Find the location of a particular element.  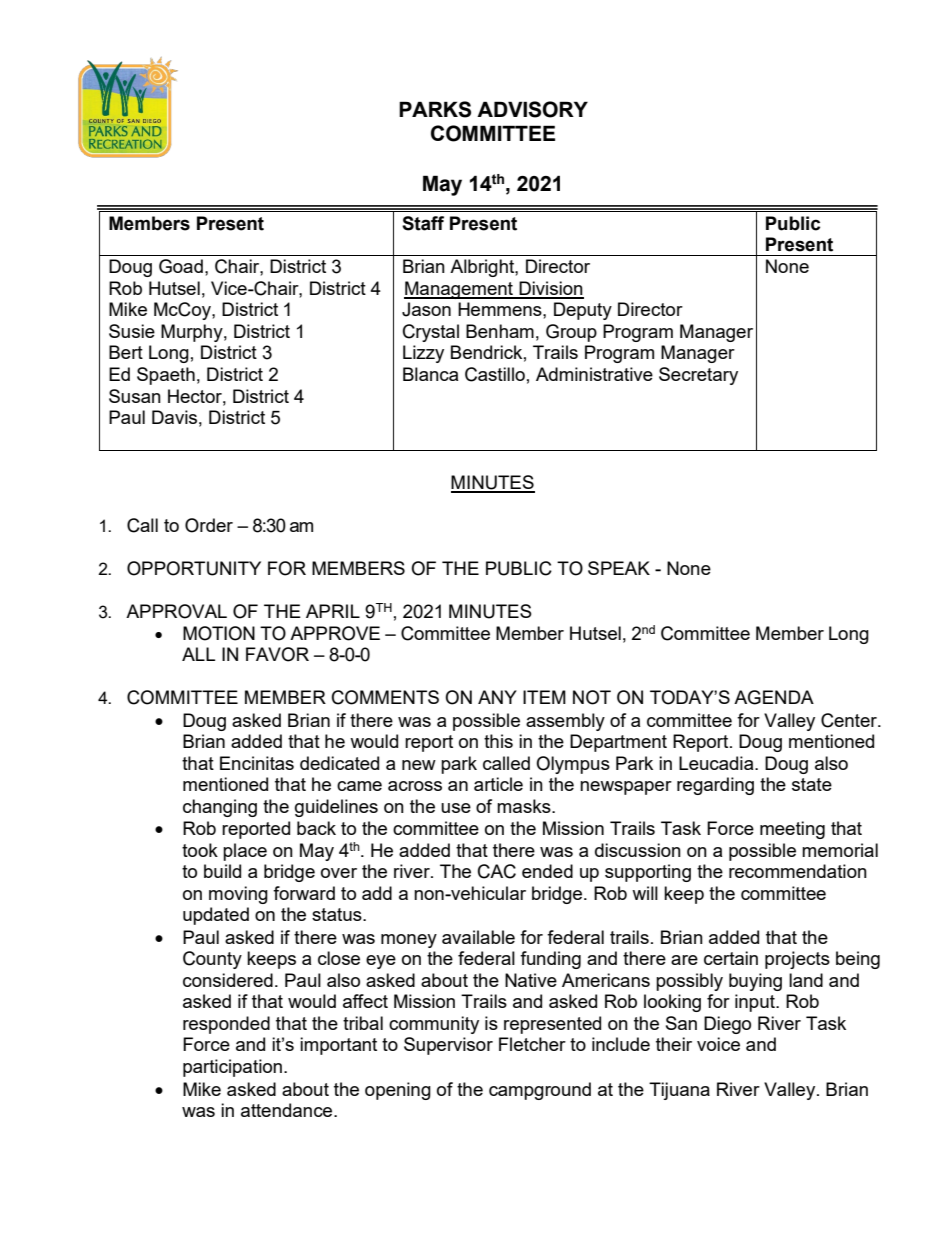

took is located at coordinates (200, 850).
